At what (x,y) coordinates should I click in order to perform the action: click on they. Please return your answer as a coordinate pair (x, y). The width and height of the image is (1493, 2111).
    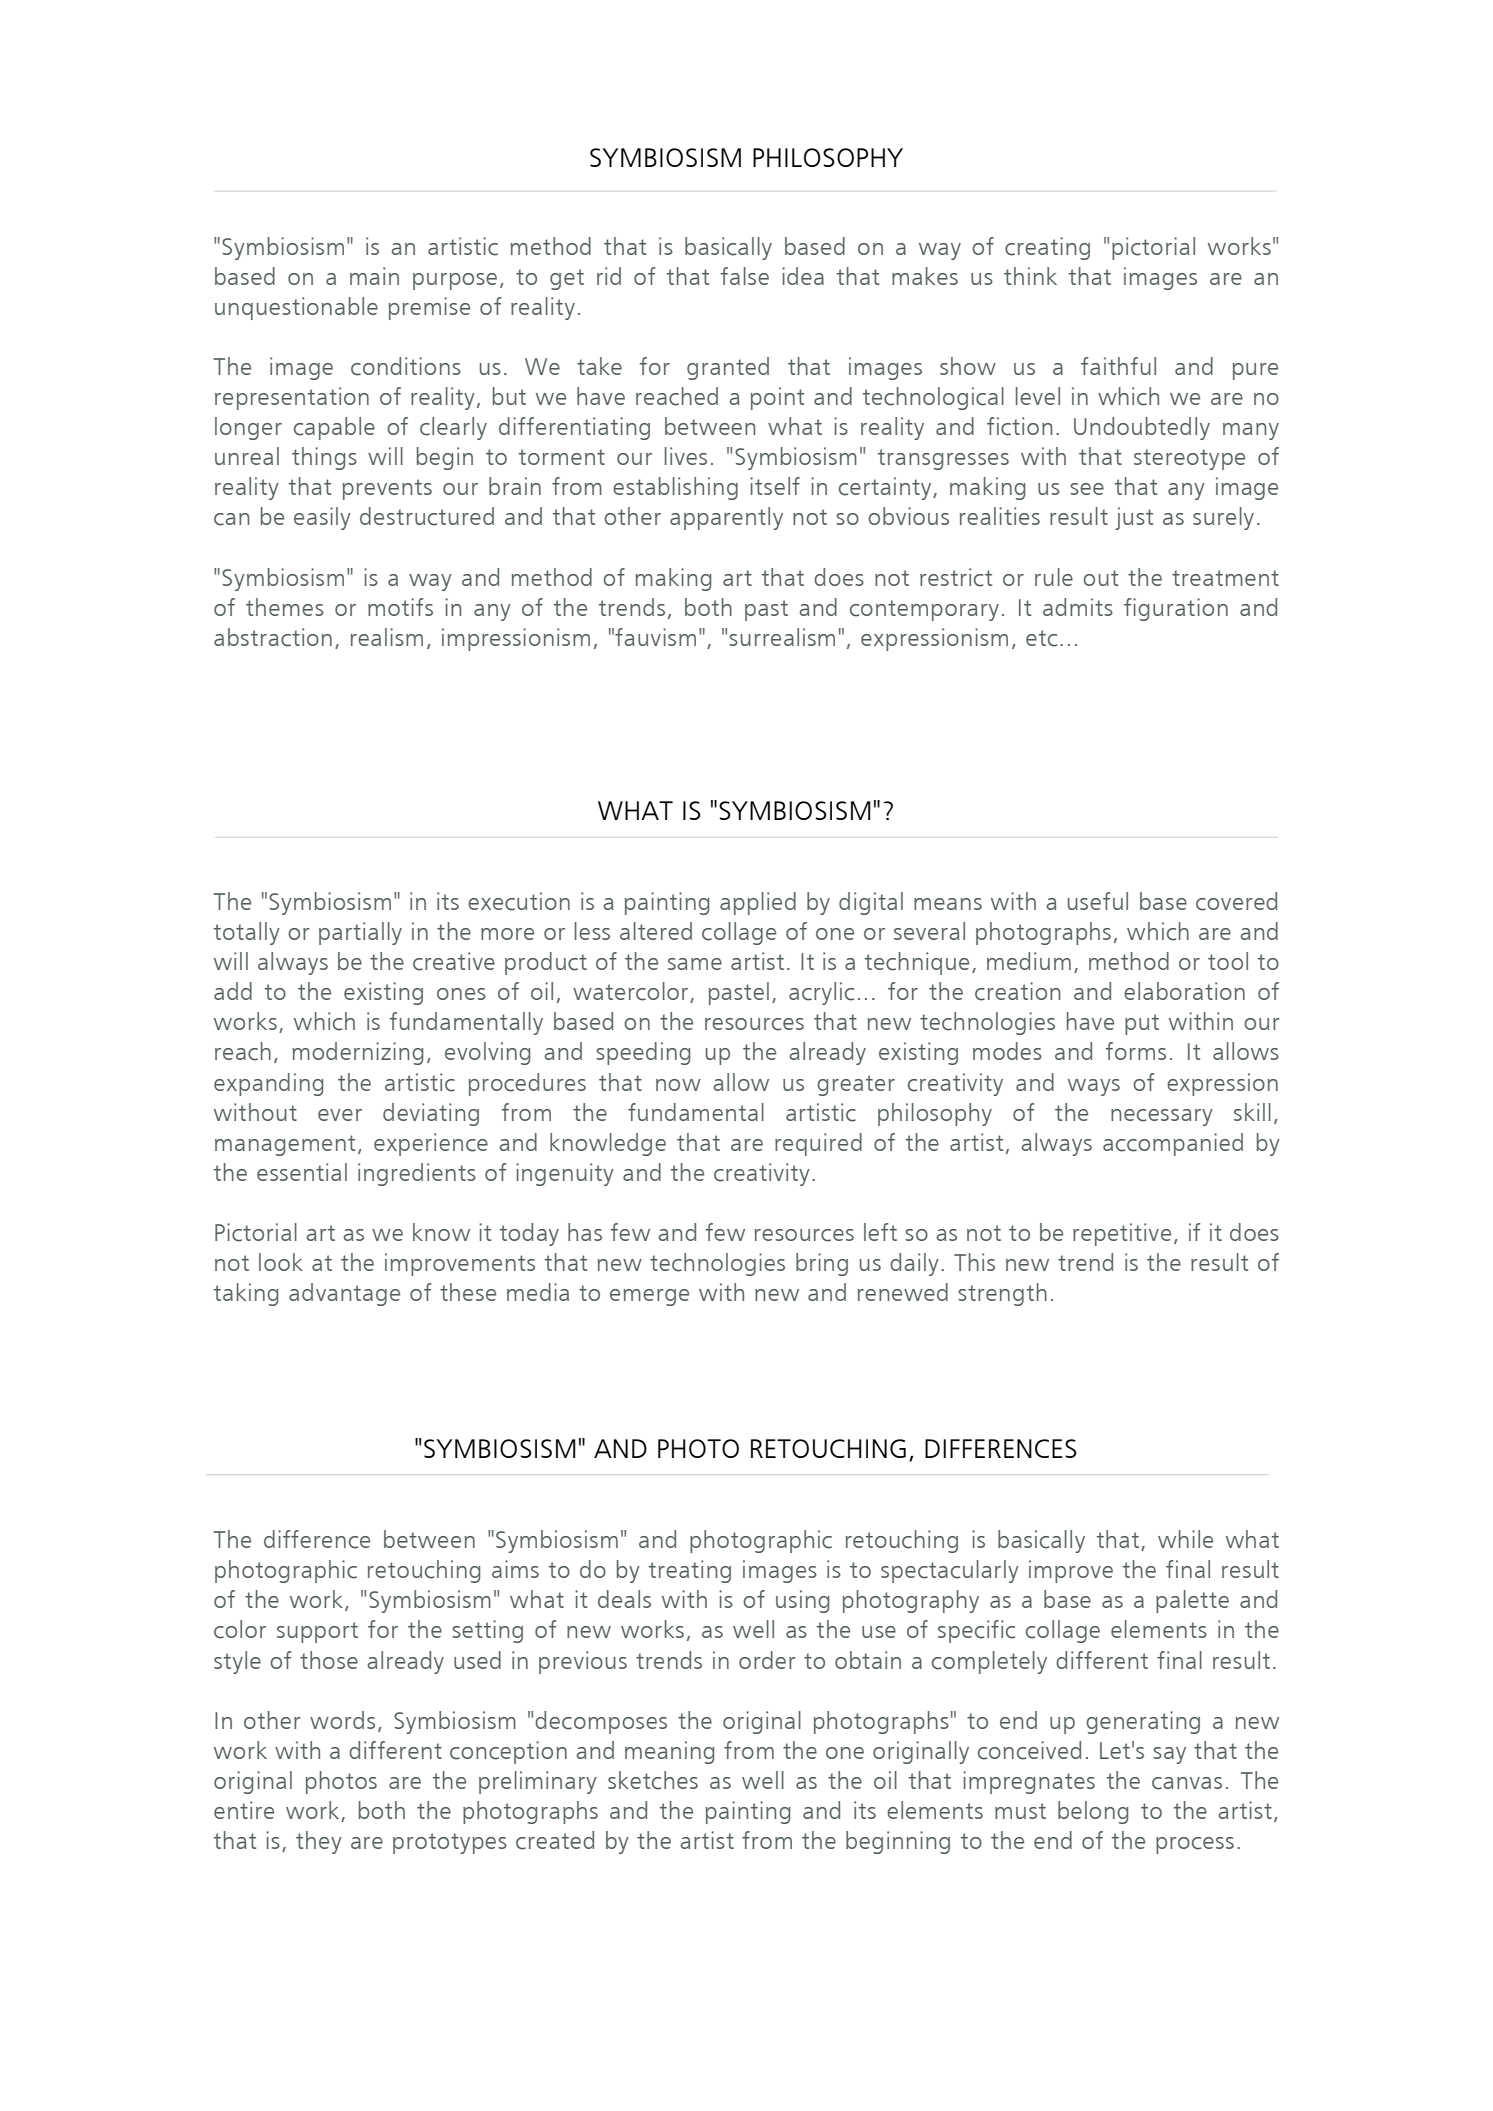
    Looking at the image, I should click on (319, 1842).
